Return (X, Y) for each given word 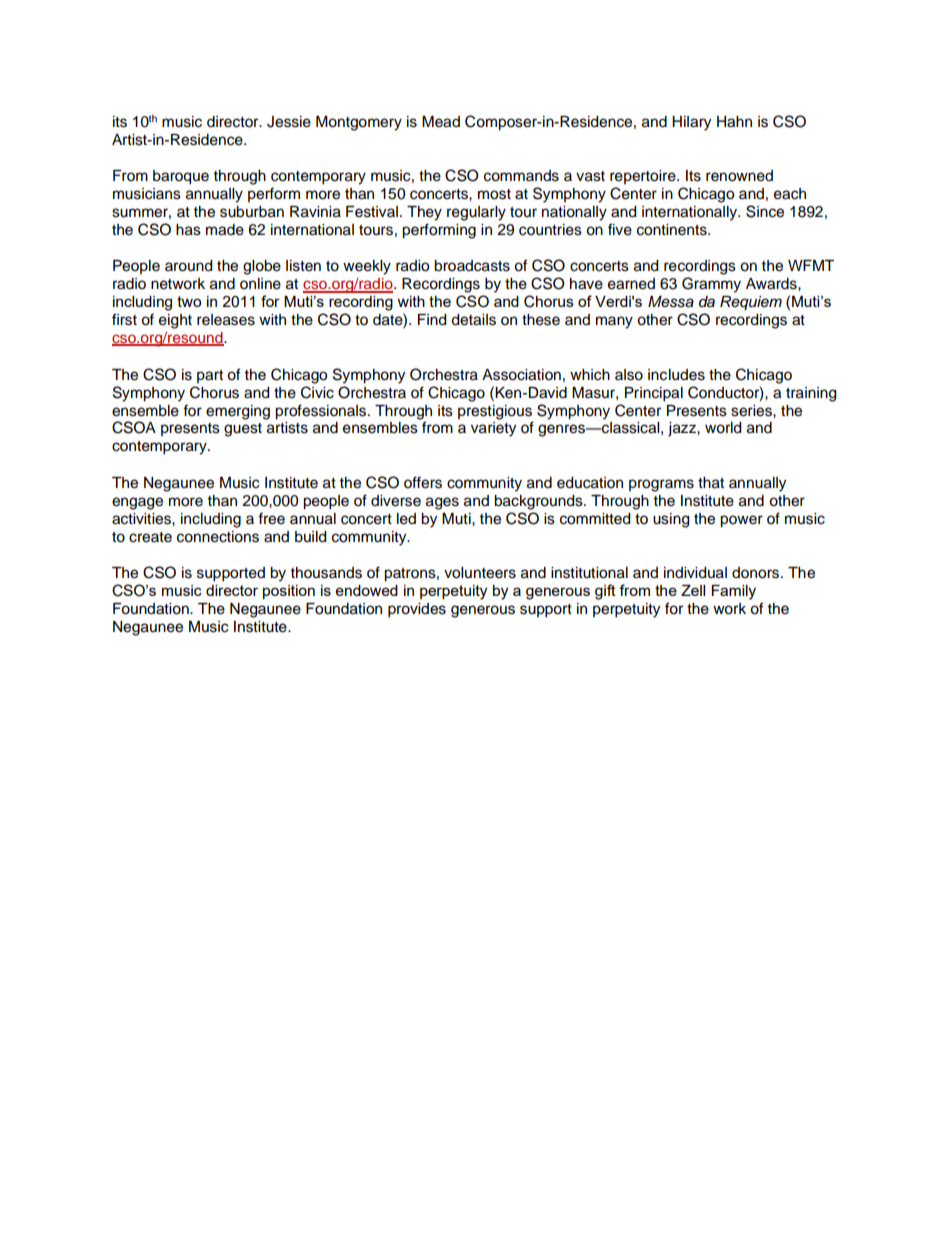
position (289, 592)
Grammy (711, 285)
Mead (441, 122)
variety (493, 429)
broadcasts (472, 266)
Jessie (289, 122)
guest (243, 430)
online (260, 284)
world (723, 428)
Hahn (734, 122)
